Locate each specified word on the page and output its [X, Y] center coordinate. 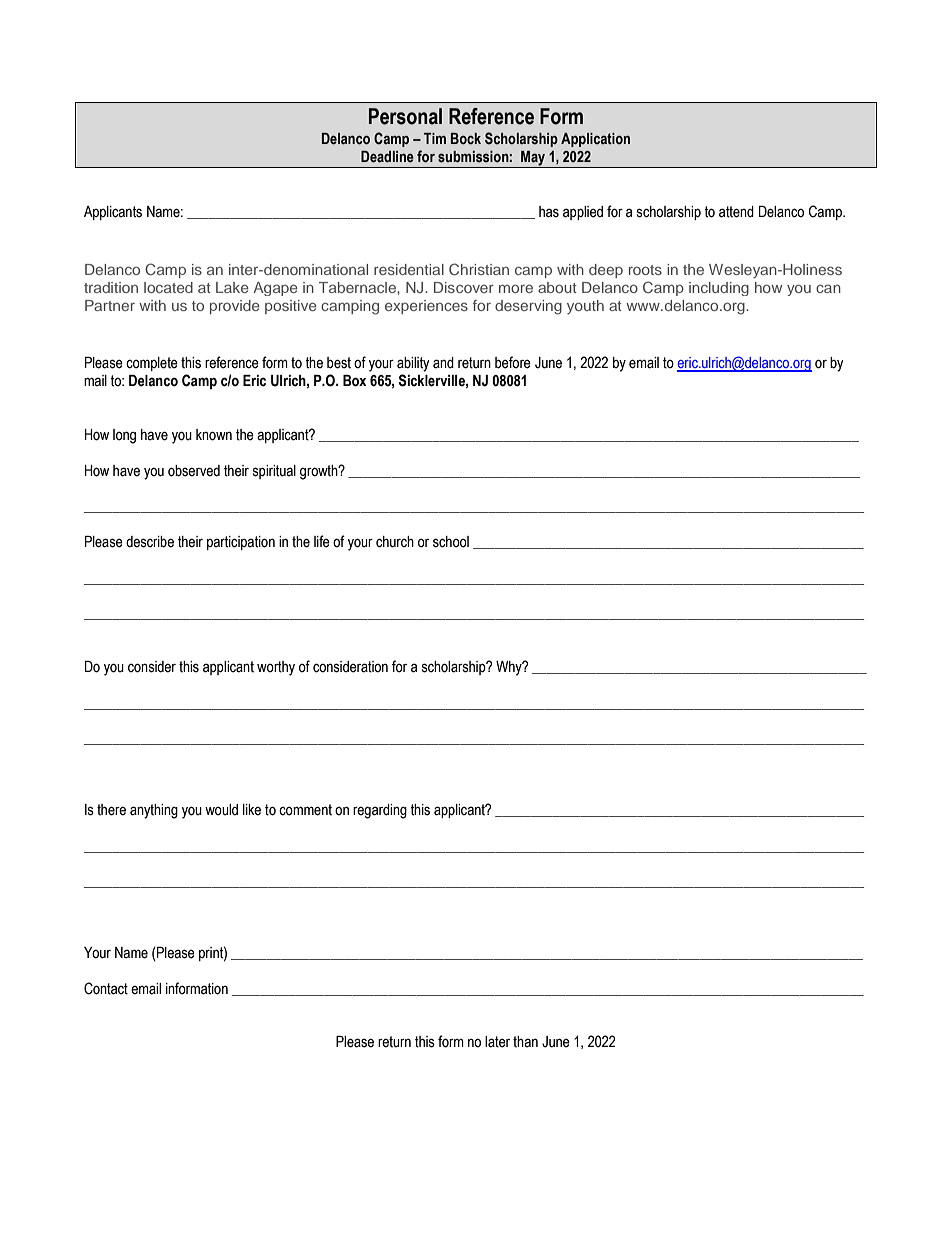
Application [595, 140]
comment [305, 810]
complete [152, 364]
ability [413, 364]
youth [585, 307]
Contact [106, 988]
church [395, 542]
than [525, 1042]
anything [154, 811]
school [451, 542]
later [497, 1042]
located [168, 287]
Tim [435, 138]
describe [150, 542]
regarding [380, 811]
